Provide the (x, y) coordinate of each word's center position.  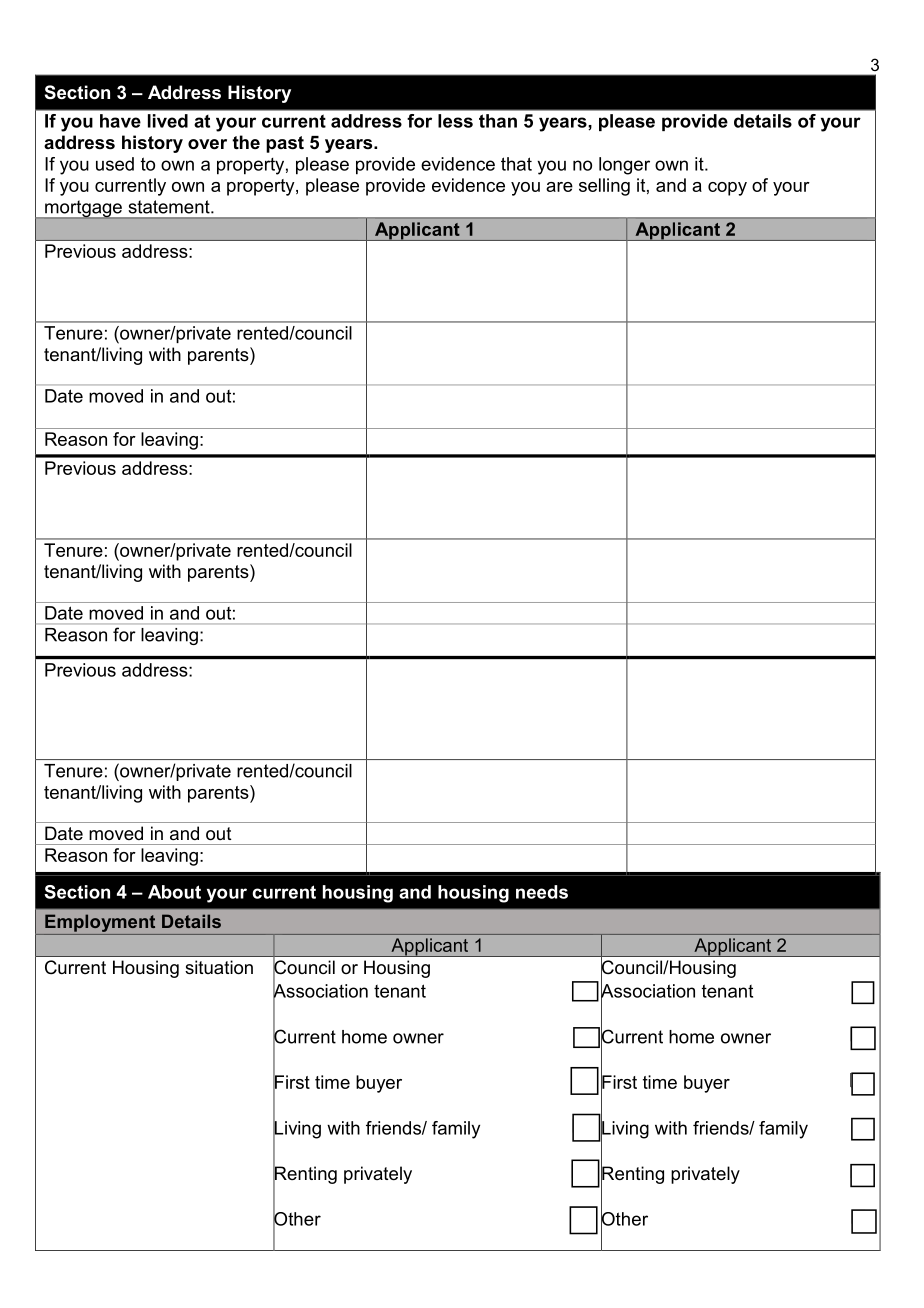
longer (624, 166)
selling (604, 187)
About (174, 892)
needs (542, 892)
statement (170, 207)
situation (219, 967)
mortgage (83, 210)
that (516, 164)
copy (727, 189)
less (455, 121)
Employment (100, 923)
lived (168, 121)
